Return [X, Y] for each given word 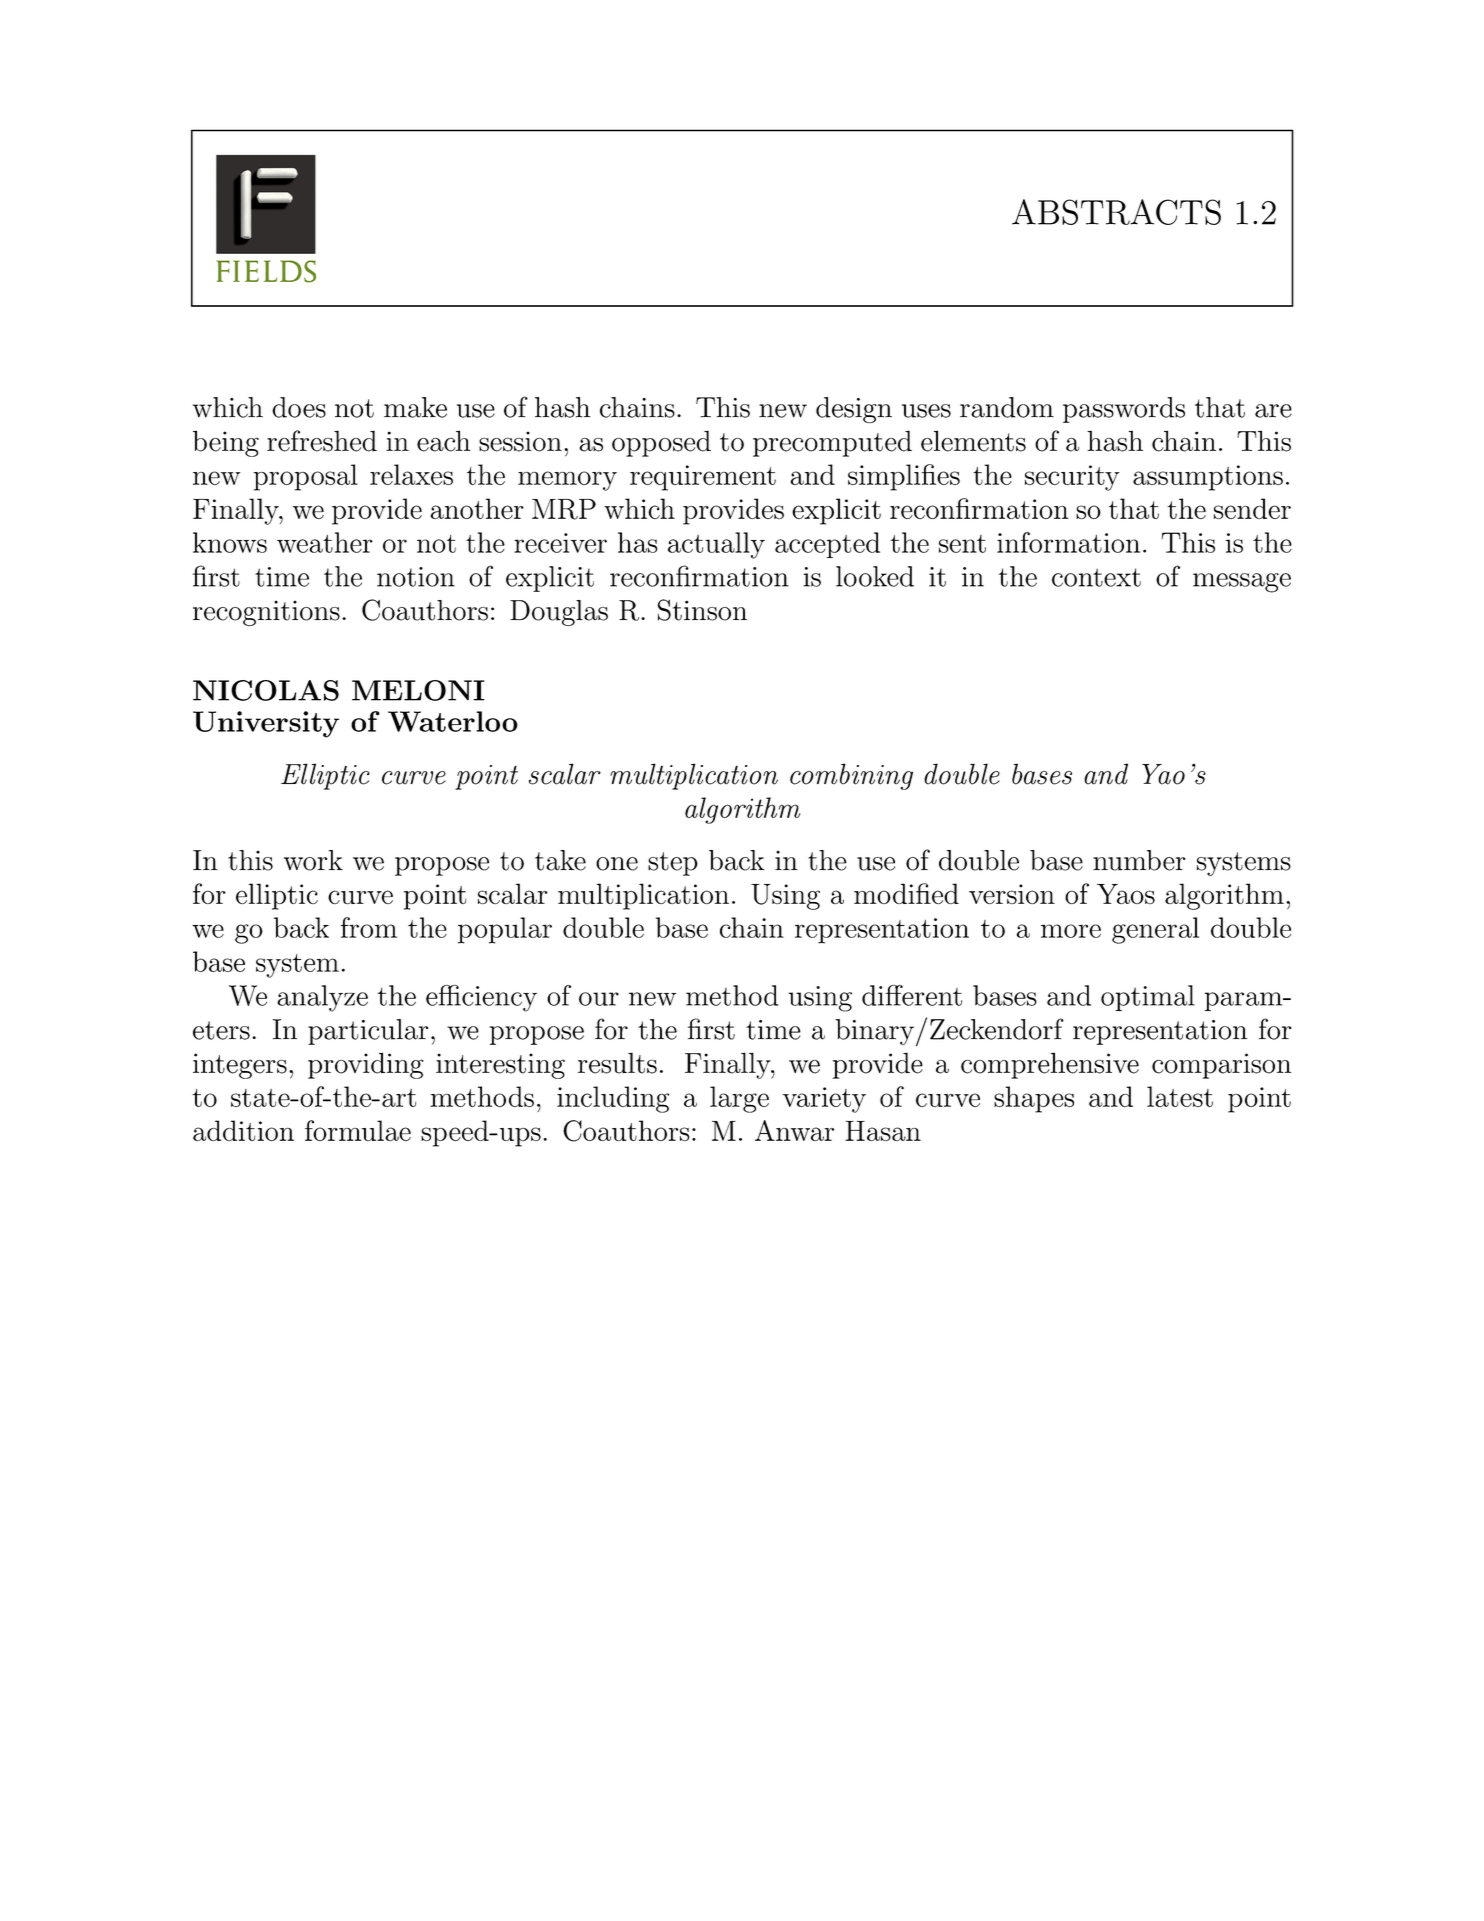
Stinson [702, 610]
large [739, 1099]
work [313, 860]
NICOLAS [266, 690]
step [673, 864]
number [1139, 860]
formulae [358, 1130]
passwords [1124, 410]
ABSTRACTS [1116, 212]
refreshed [322, 441]
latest [1180, 1096]
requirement [703, 478]
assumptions [1208, 478]
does [299, 407]
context [1096, 577]
